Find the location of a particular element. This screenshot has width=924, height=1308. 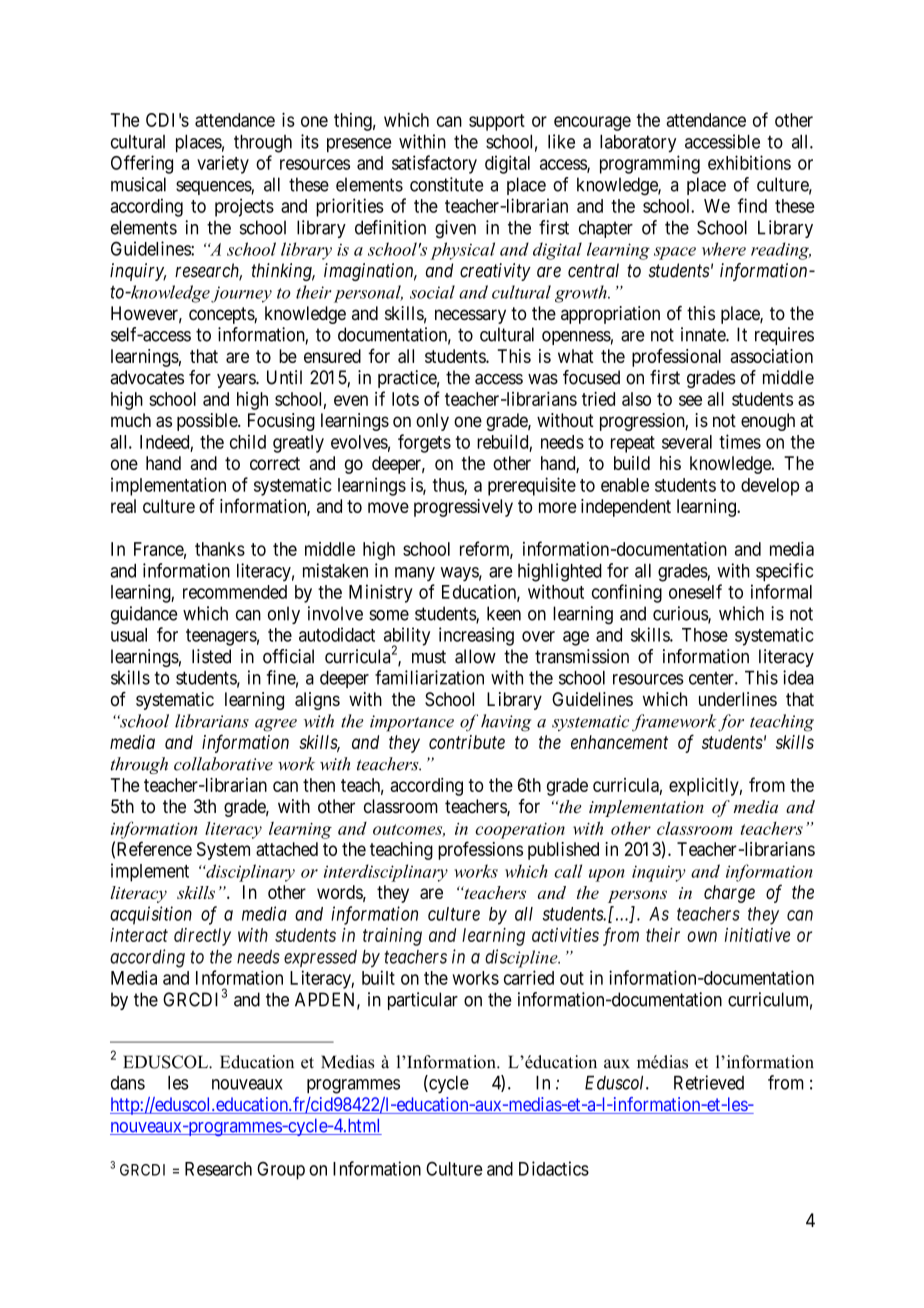

Group is located at coordinates (281, 1170).
